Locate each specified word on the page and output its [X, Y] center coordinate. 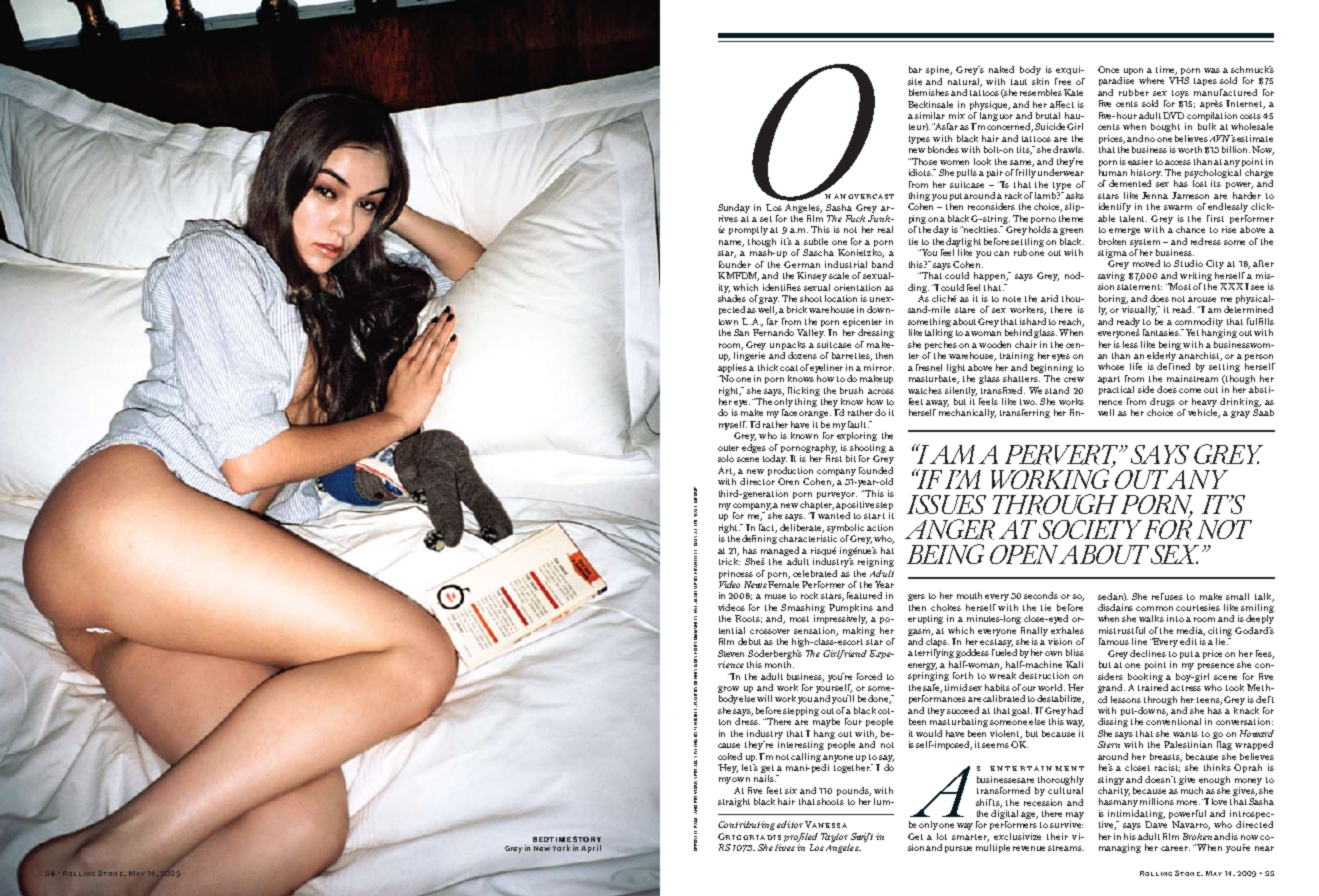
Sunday [734, 208]
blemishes [929, 92]
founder [735, 264]
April [591, 849]
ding [918, 288]
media [1191, 631]
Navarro [1191, 825]
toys [1180, 94]
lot [942, 836]
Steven [731, 653]
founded [876, 470]
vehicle [1204, 412]
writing [1196, 278]
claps [937, 642]
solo [726, 458]
